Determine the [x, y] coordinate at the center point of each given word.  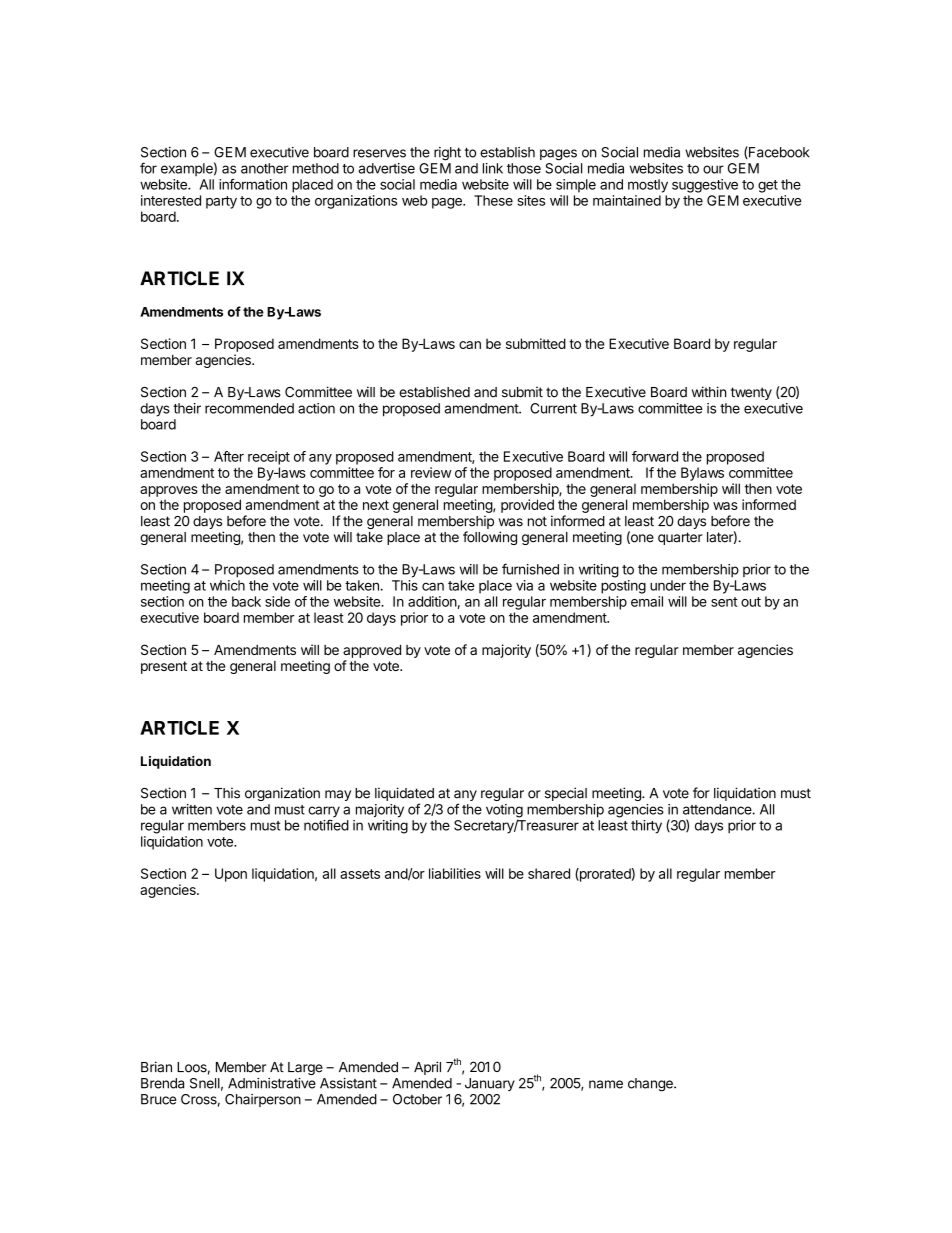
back [246, 601]
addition [432, 601]
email [647, 601]
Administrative [272, 1083]
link [493, 168]
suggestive [705, 186]
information [253, 184]
